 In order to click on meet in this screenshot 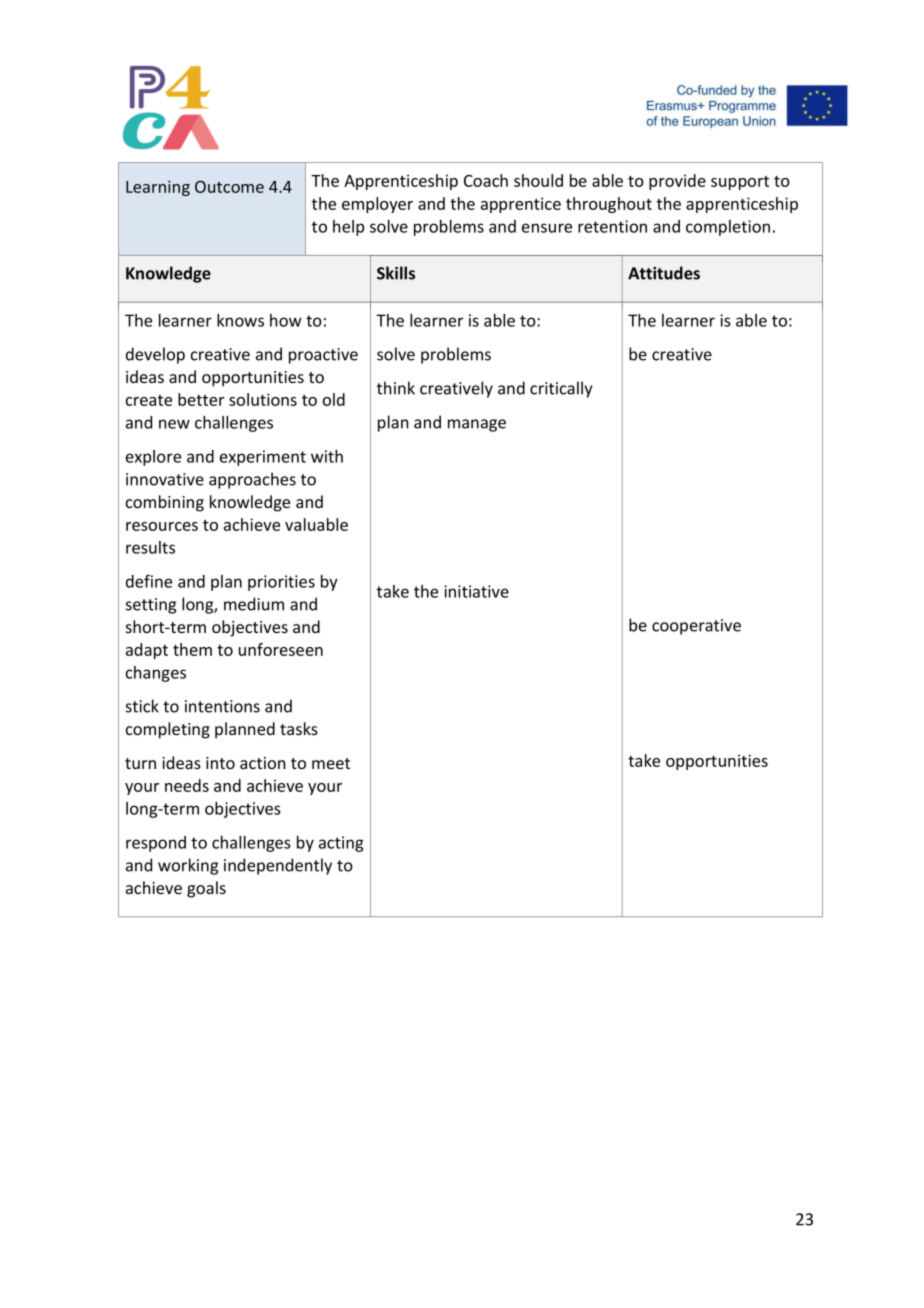, I will do `click(331, 763)`.
